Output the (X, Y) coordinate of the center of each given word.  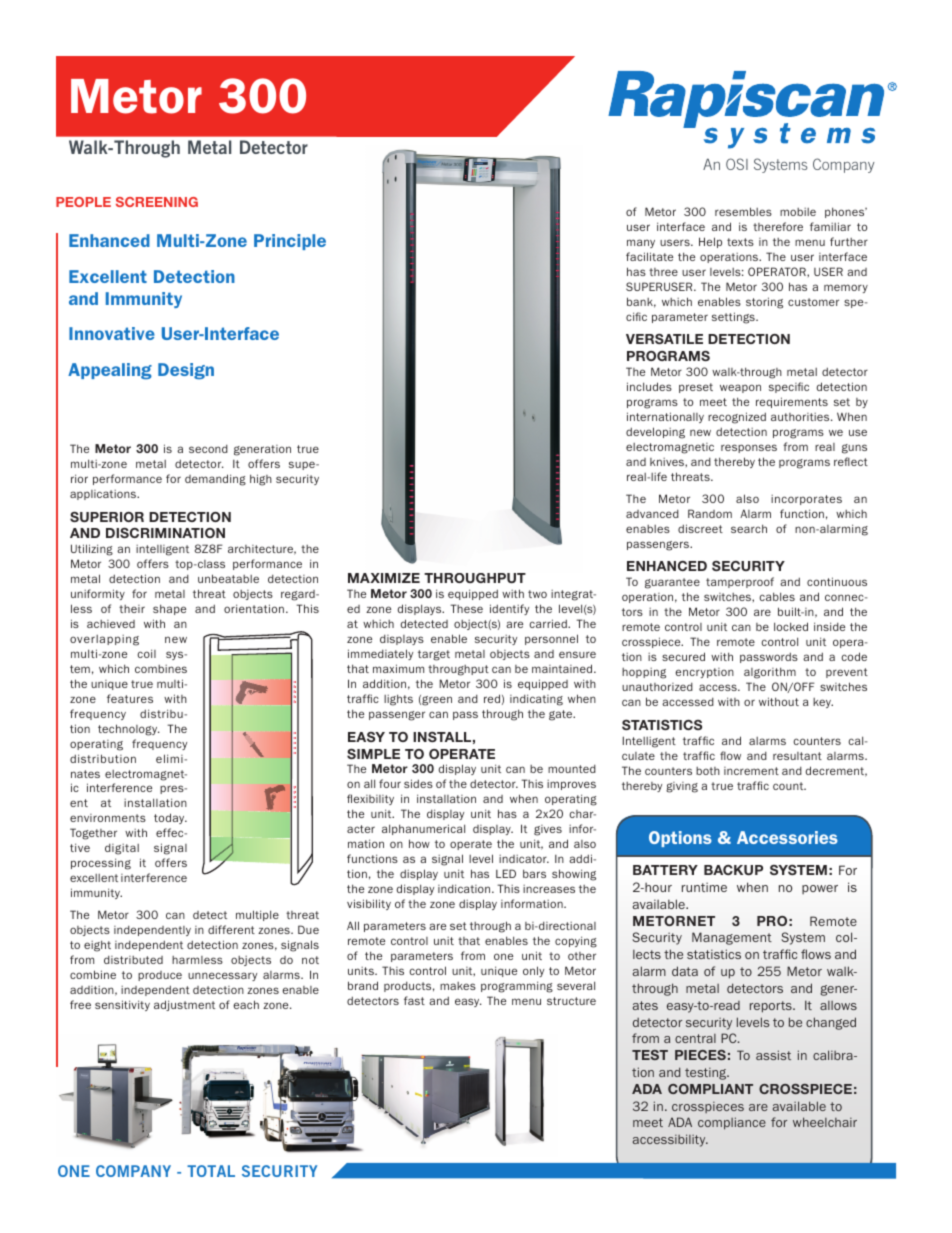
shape (169, 609)
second (208, 449)
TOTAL (211, 1171)
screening (157, 202)
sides (418, 783)
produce (160, 976)
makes (458, 986)
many (641, 243)
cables (777, 596)
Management (732, 938)
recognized (737, 418)
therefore (778, 226)
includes (649, 386)
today (170, 818)
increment (751, 771)
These (466, 608)
